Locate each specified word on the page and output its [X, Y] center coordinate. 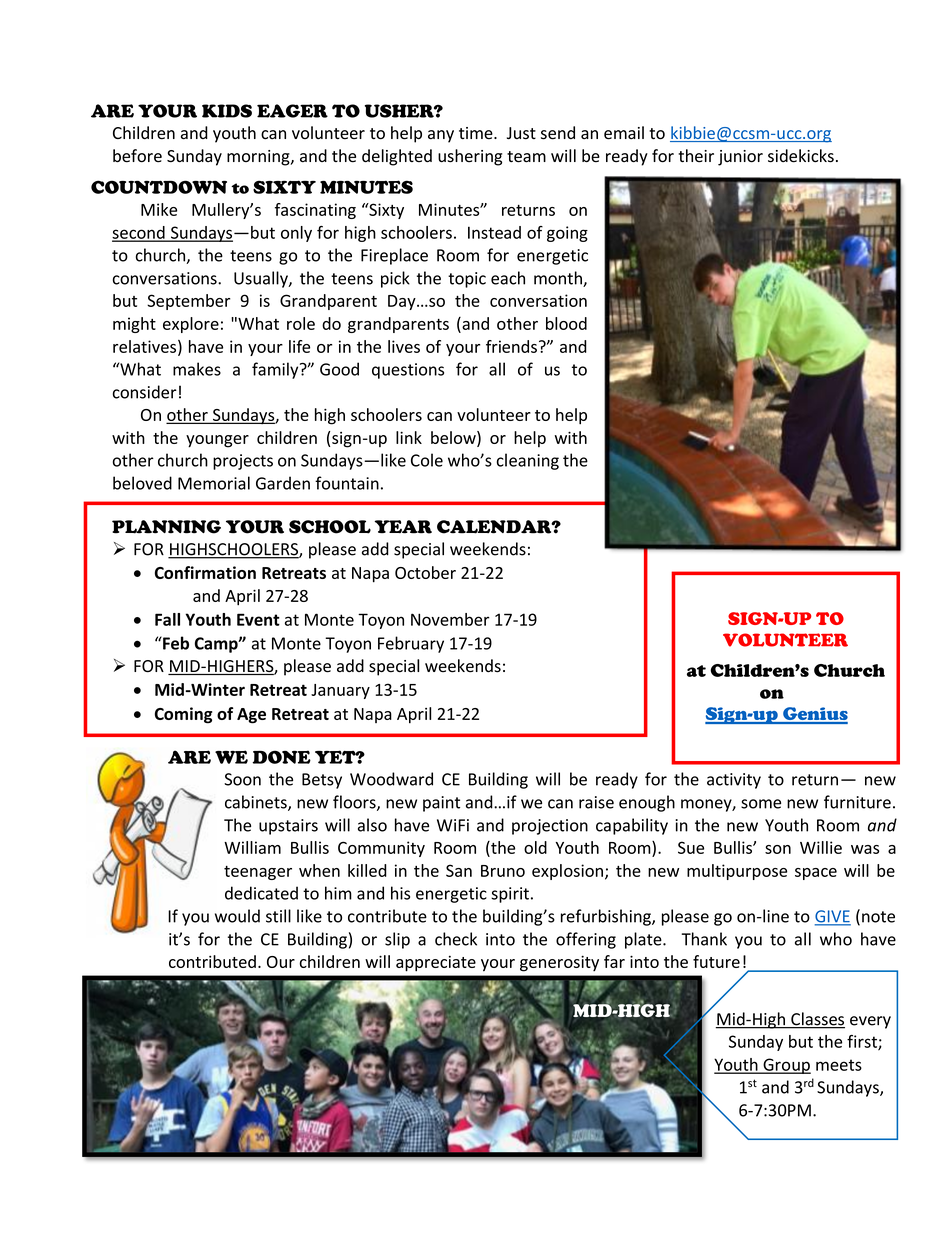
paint [441, 804]
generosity [559, 963]
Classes [817, 1020]
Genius [814, 715]
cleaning [528, 461]
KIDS [227, 111]
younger [217, 441]
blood [566, 323]
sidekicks [801, 156]
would [237, 916]
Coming [183, 715]
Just [521, 133]
